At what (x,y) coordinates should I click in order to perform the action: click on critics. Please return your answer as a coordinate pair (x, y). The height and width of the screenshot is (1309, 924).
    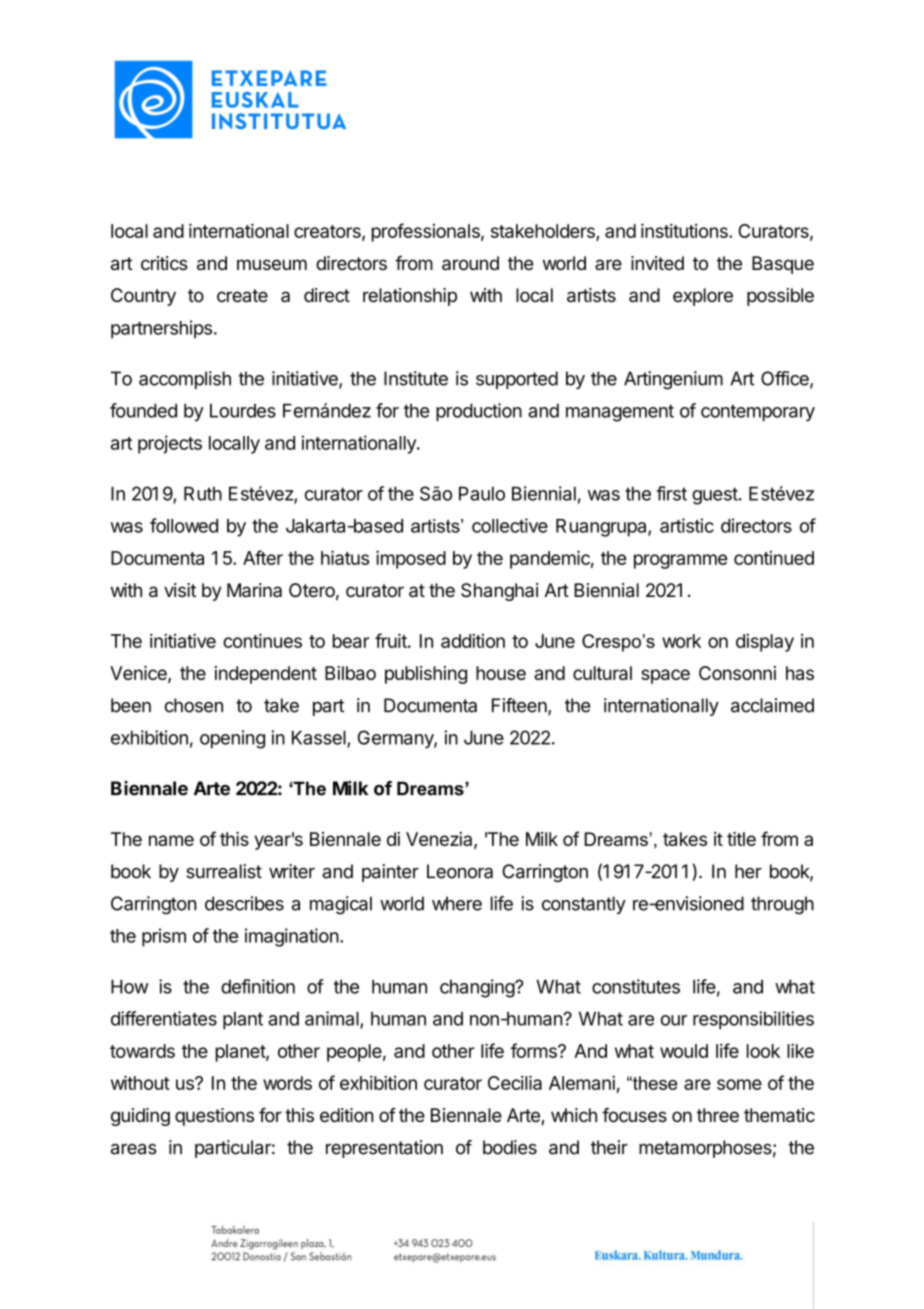
    Looking at the image, I should click on (164, 263).
